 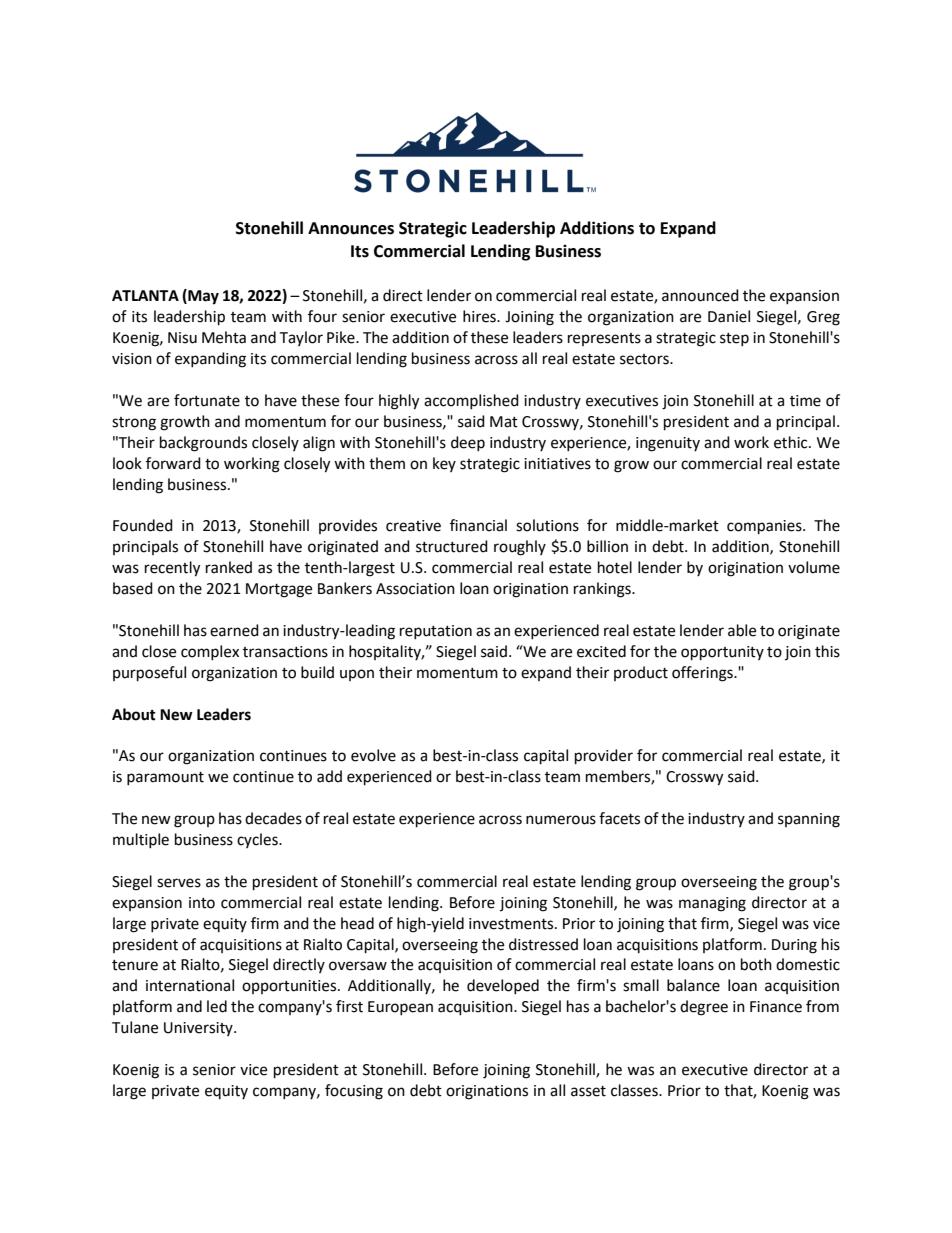 What do you see at coordinates (700, 295) in the screenshot?
I see `announced` at bounding box center [700, 295].
